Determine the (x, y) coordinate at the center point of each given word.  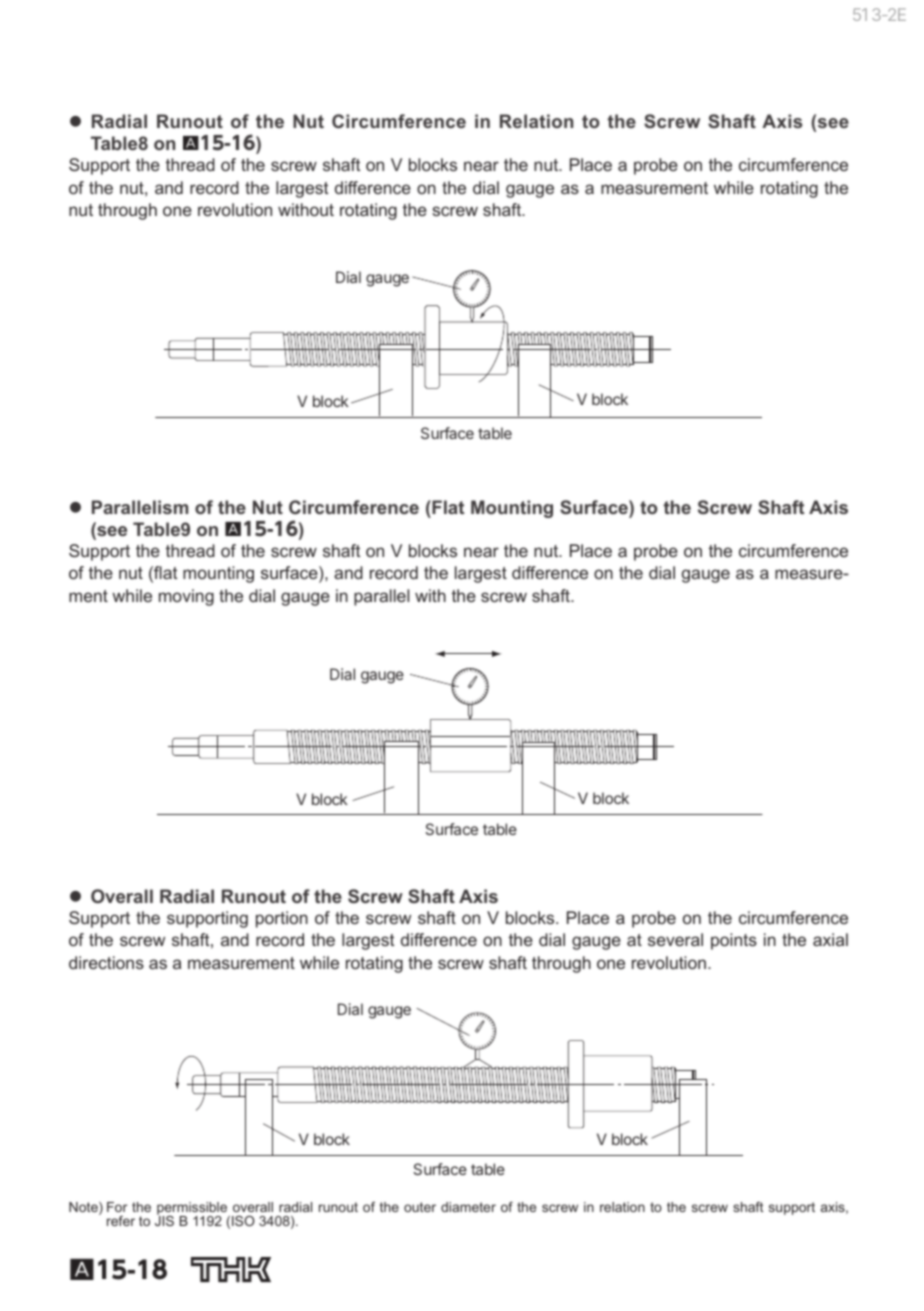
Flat (447, 507)
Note (84, 1208)
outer (420, 1207)
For (117, 1207)
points (734, 941)
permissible (193, 1209)
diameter (468, 1207)
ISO (243, 1221)
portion (282, 919)
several (675, 939)
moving (186, 597)
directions (106, 962)
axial (830, 939)
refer (121, 1221)
